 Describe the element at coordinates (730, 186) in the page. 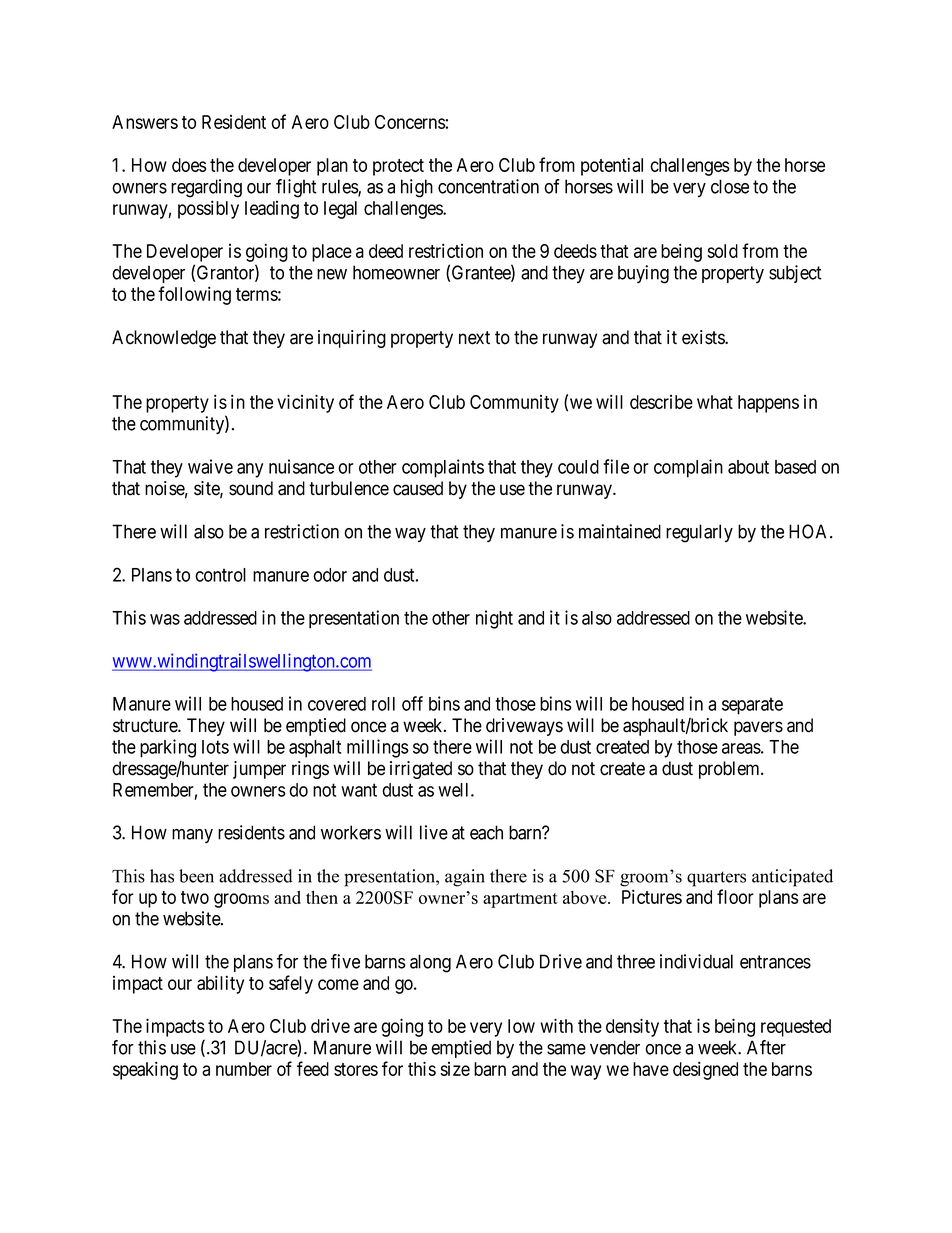

I see `close` at that location.
